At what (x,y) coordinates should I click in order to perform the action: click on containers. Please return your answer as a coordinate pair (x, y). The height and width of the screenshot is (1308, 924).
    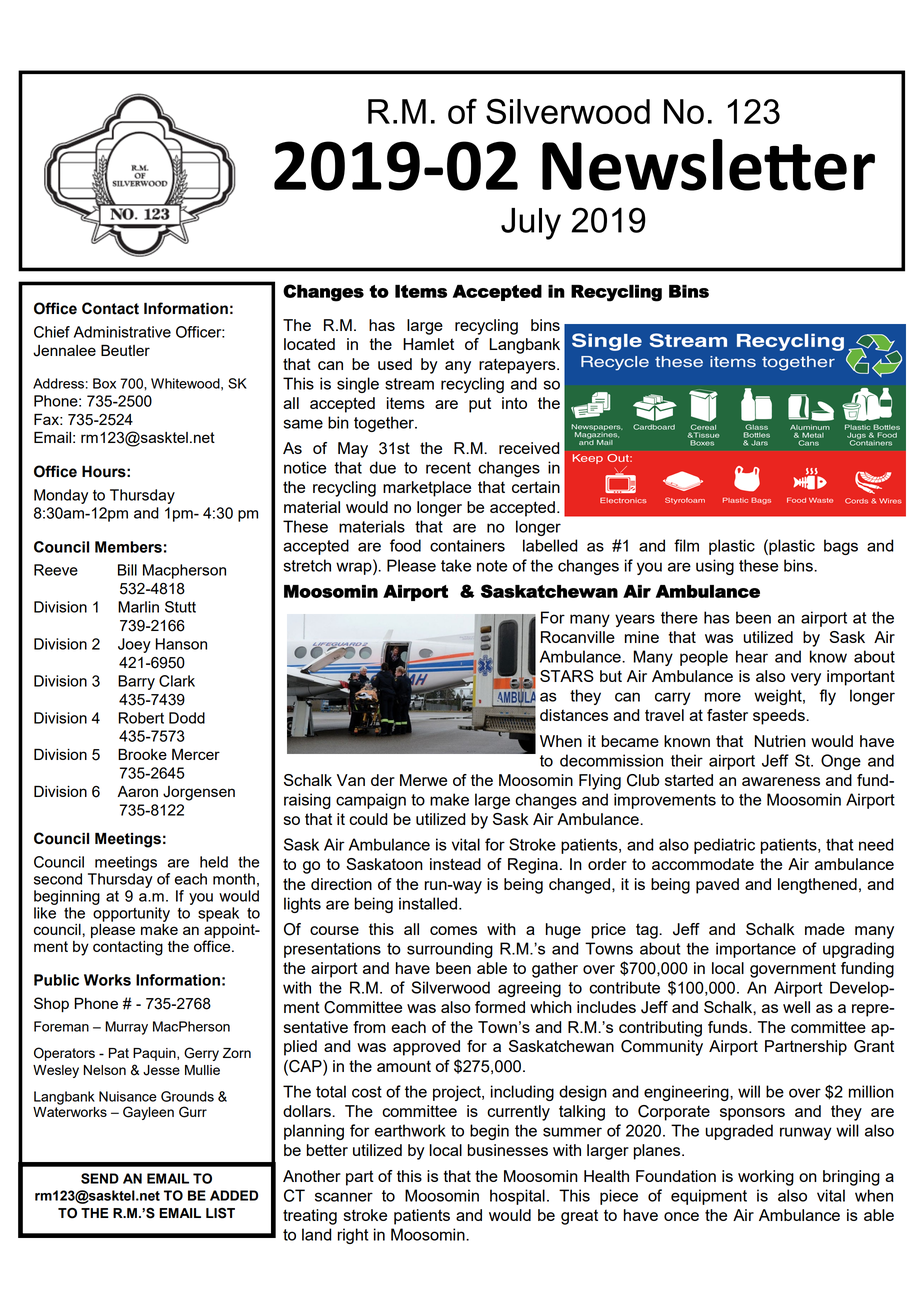
    Looking at the image, I should click on (467, 545).
